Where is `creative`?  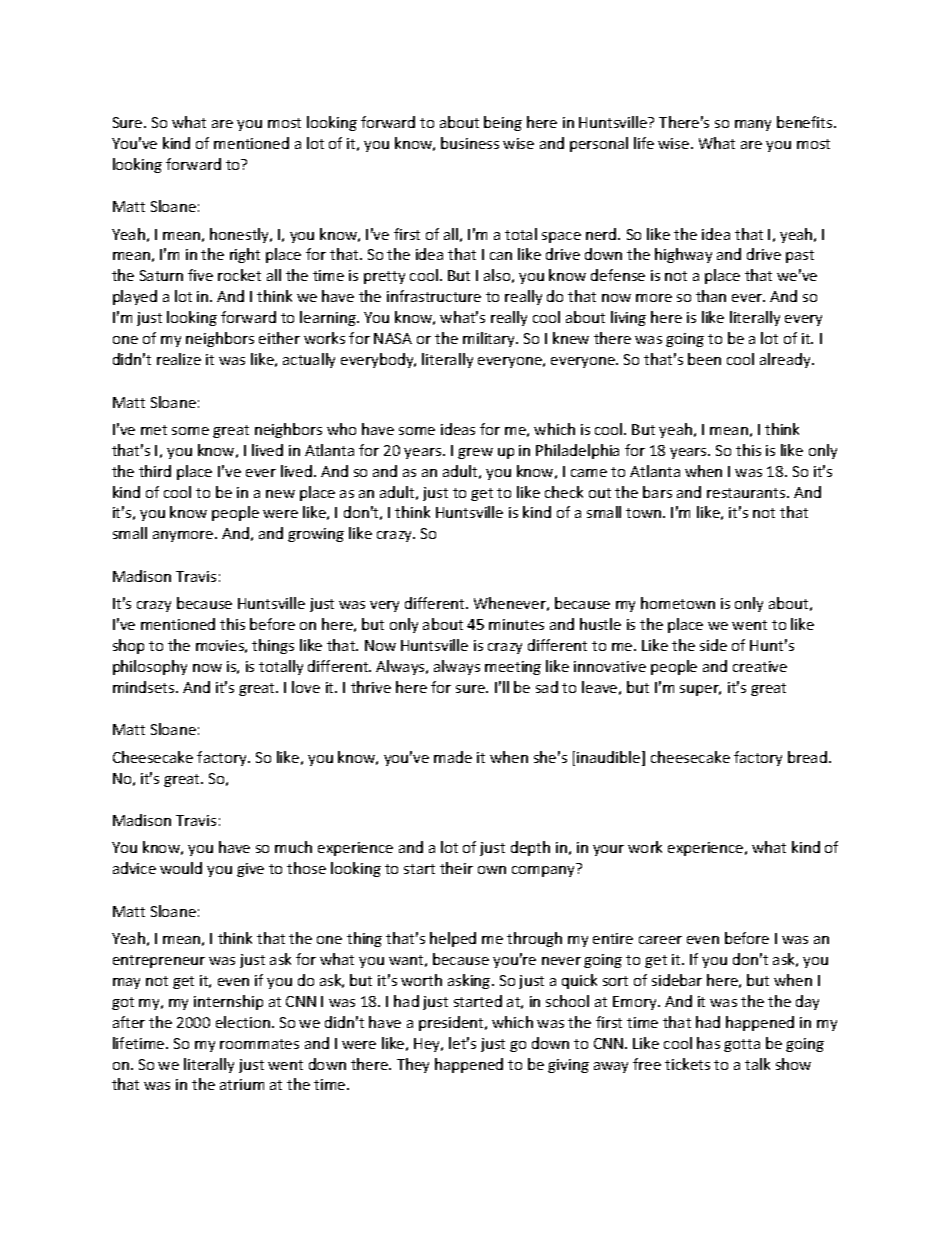 creative is located at coordinates (760, 666).
